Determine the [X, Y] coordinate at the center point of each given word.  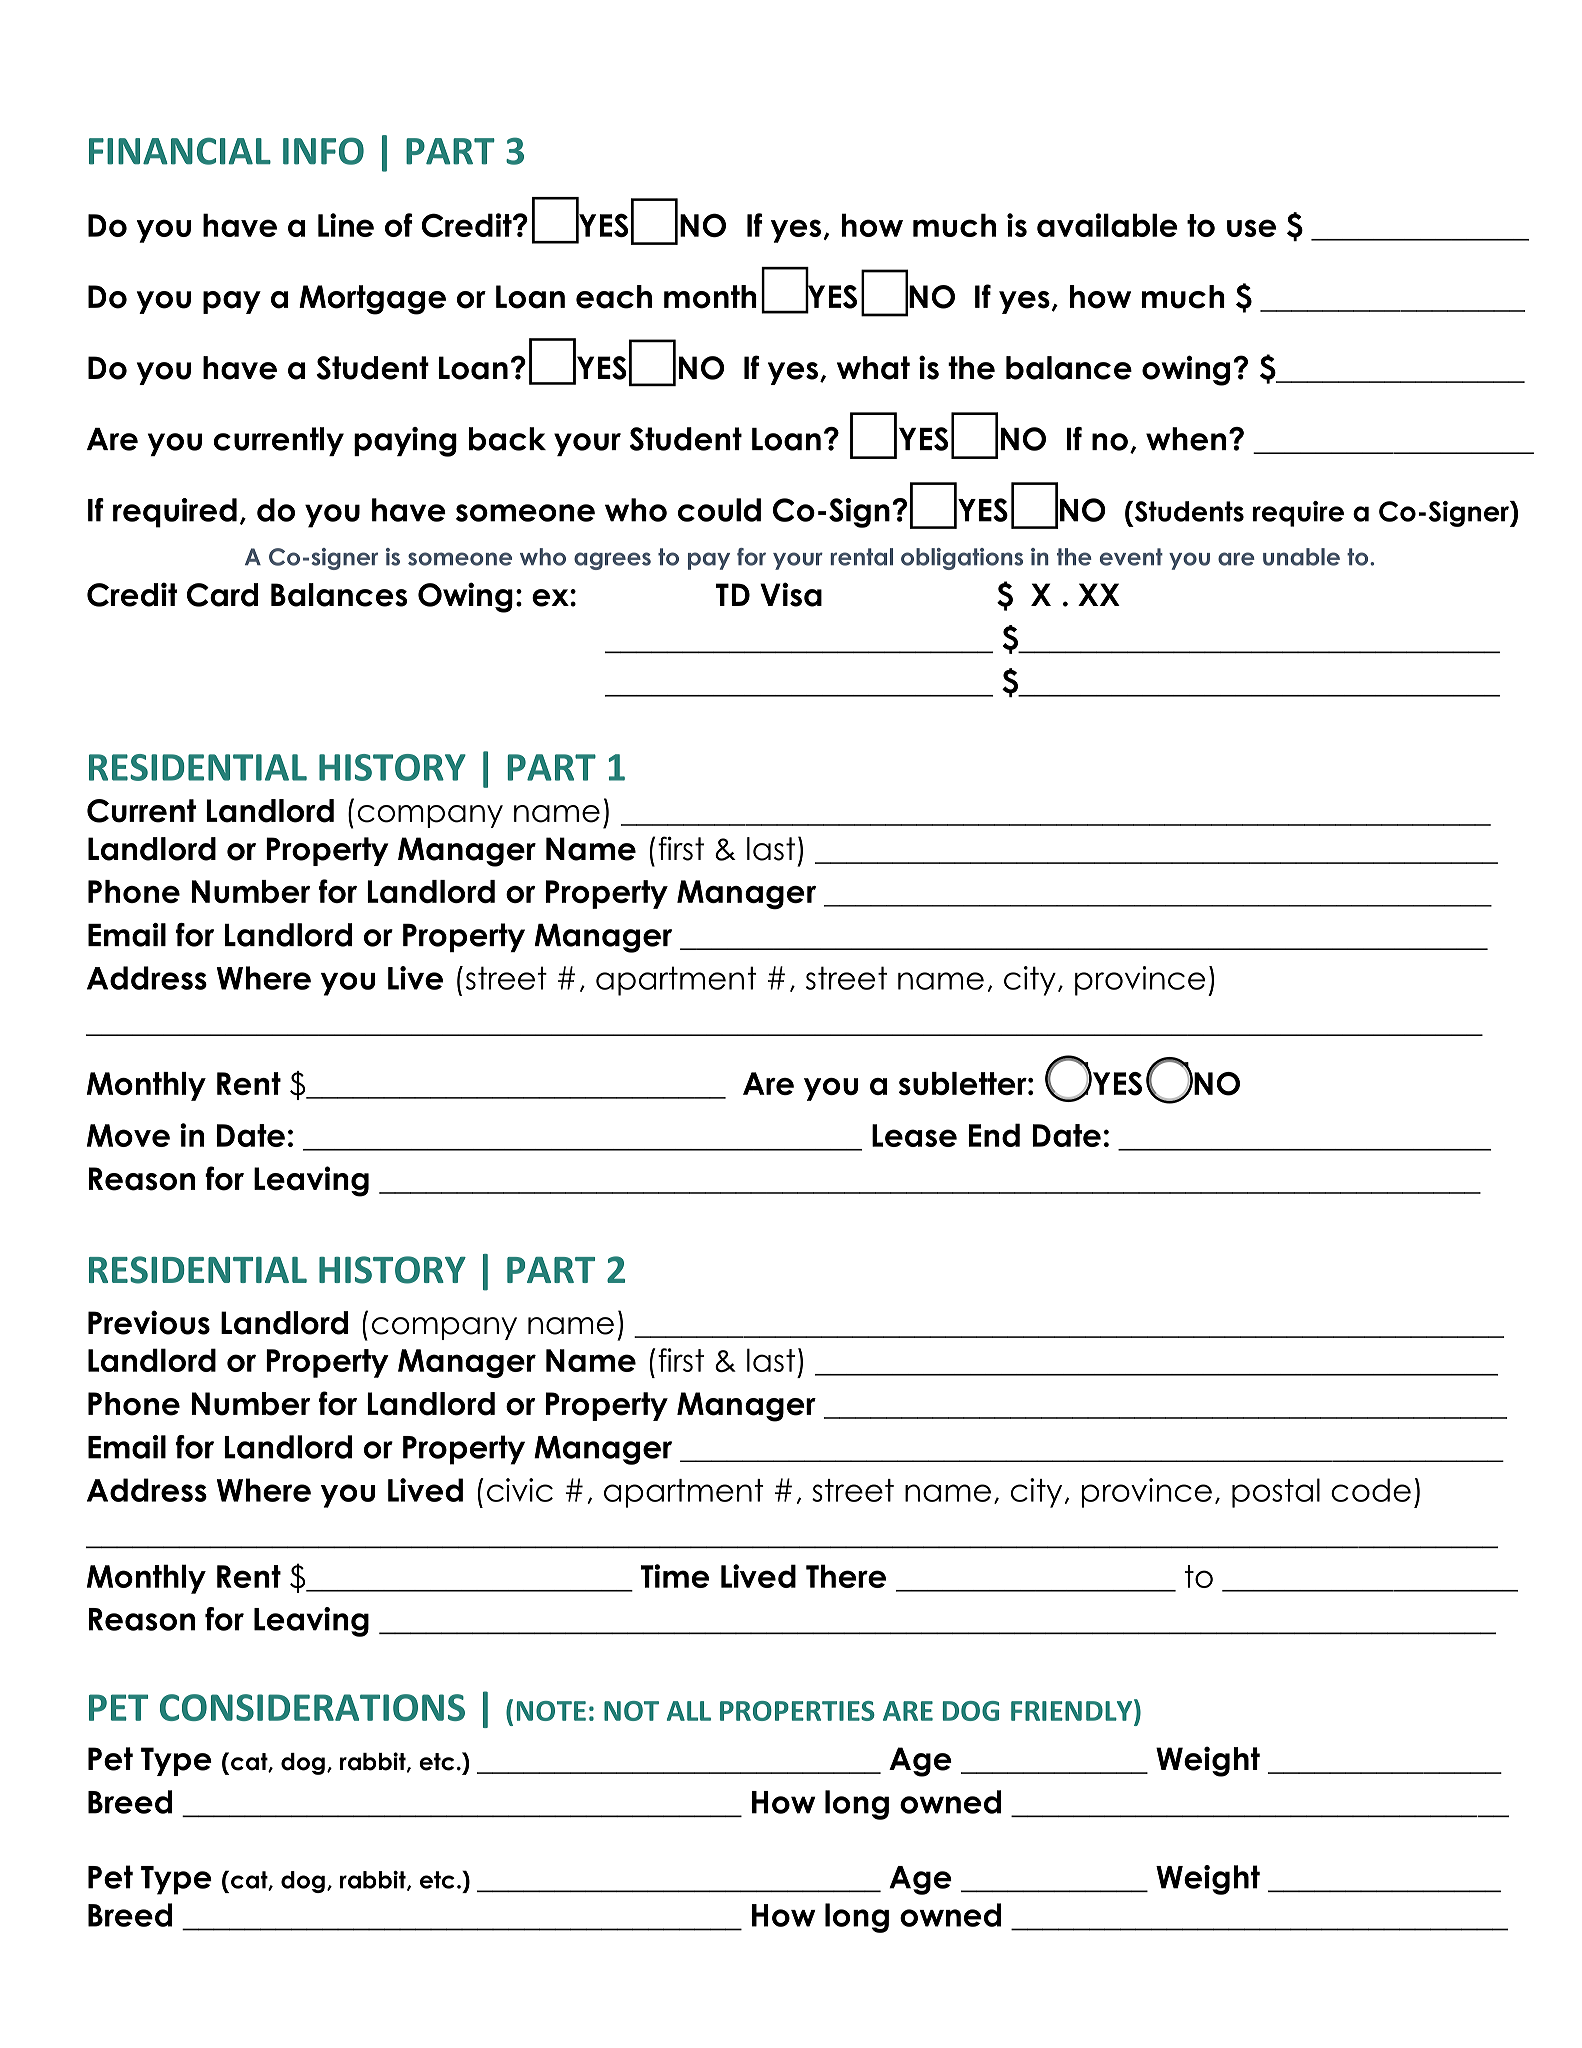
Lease [914, 1135]
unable [1301, 557]
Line [346, 225]
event [1131, 557]
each [614, 297]
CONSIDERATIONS [312, 1707]
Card [222, 595]
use [1251, 228]
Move [128, 1135]
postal [1276, 1493]
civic [520, 1490]
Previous [149, 1322]
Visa [791, 594]
